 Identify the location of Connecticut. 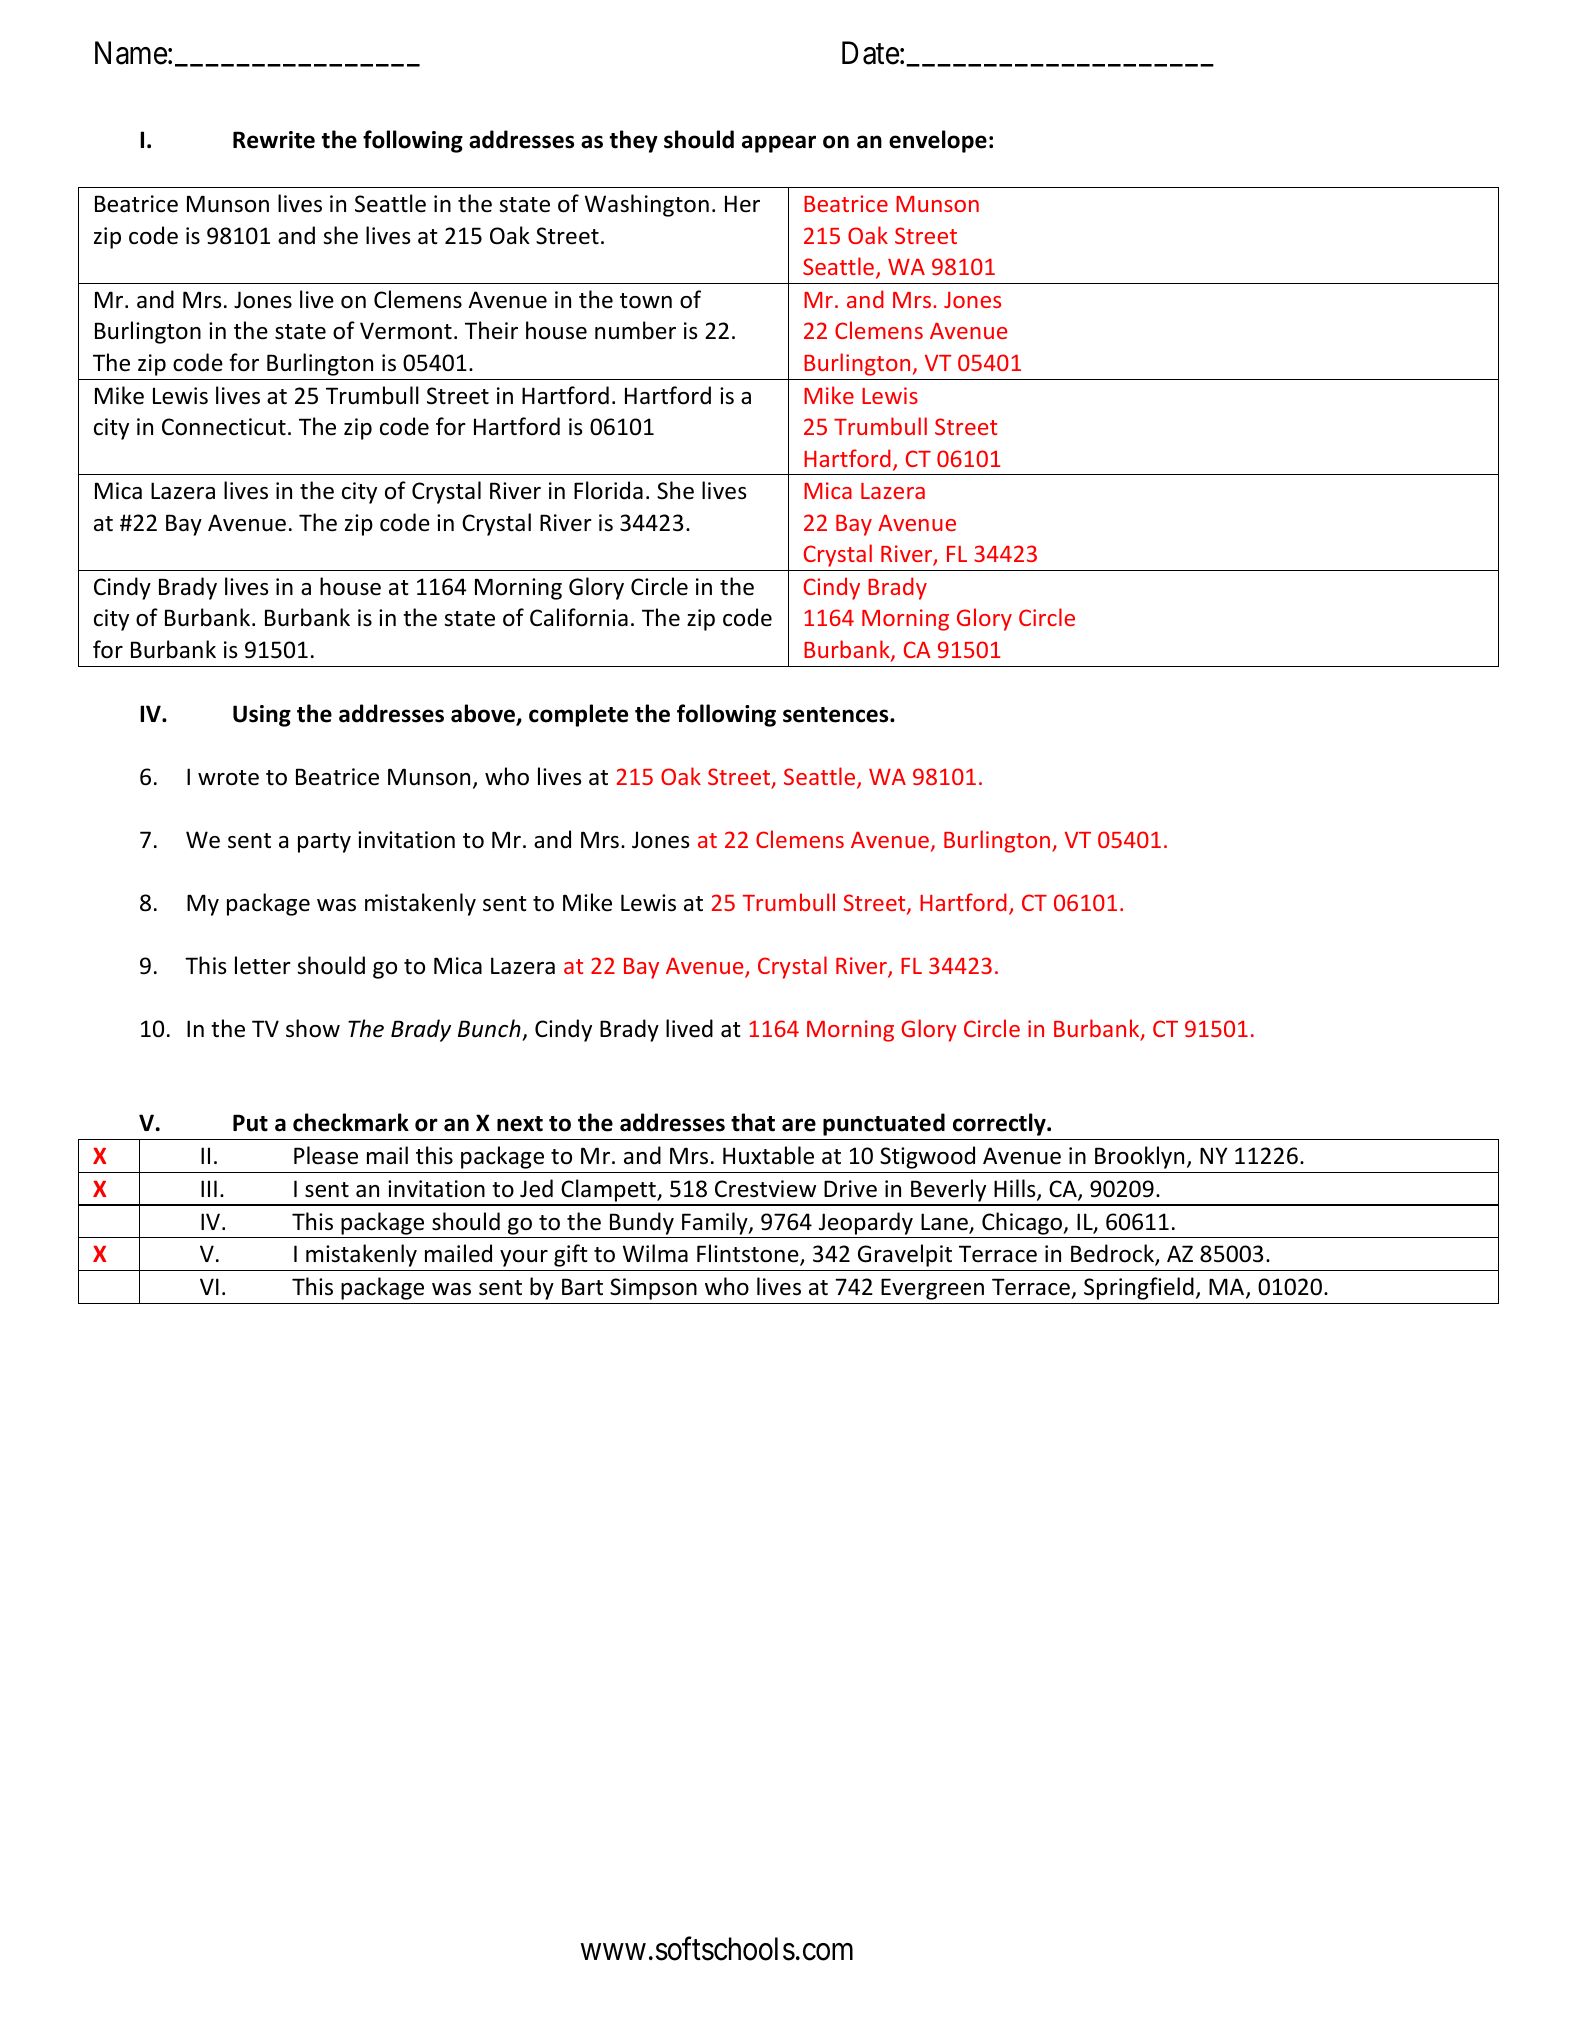
(224, 427).
